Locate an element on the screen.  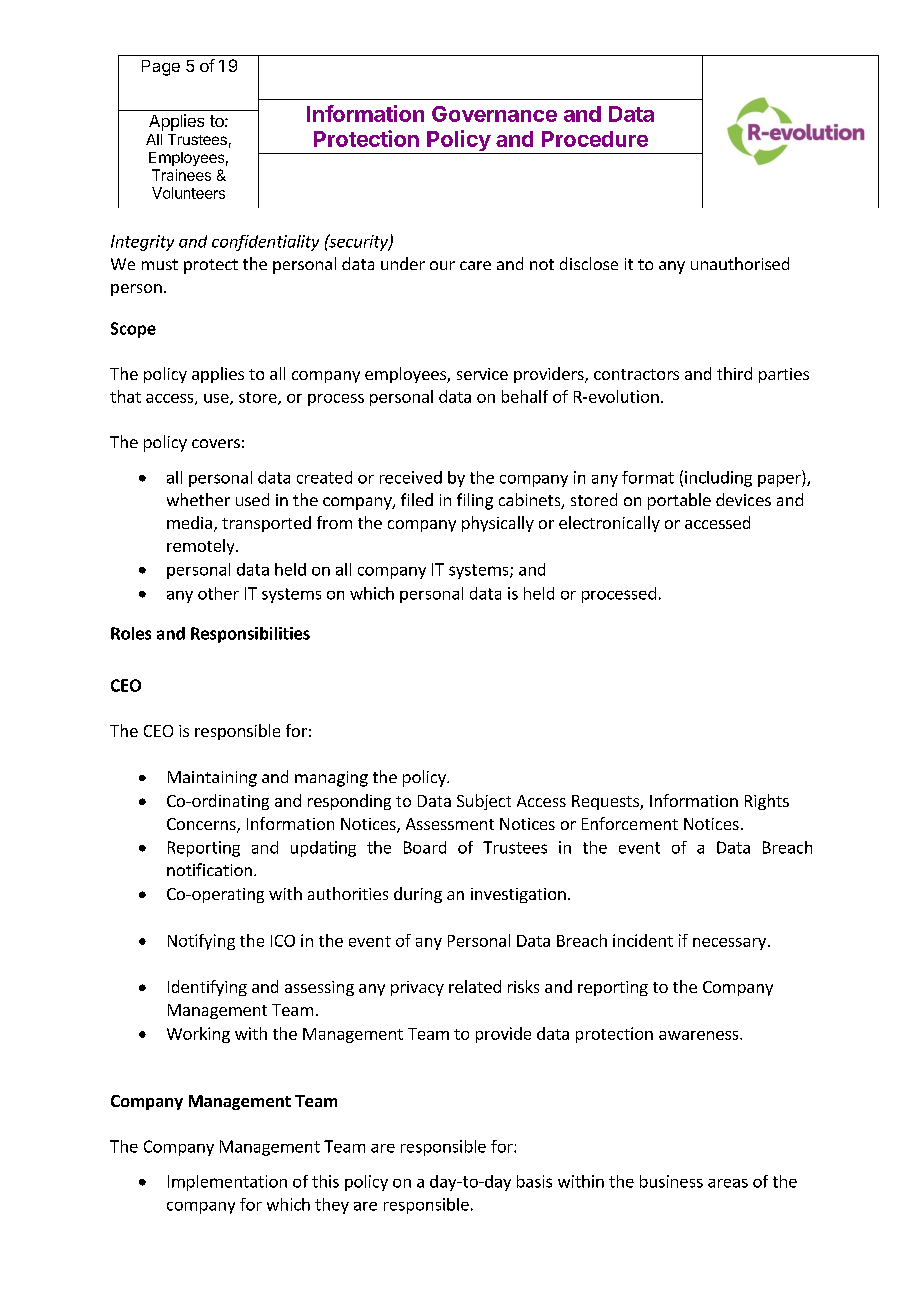
Governance is located at coordinates (494, 114).
